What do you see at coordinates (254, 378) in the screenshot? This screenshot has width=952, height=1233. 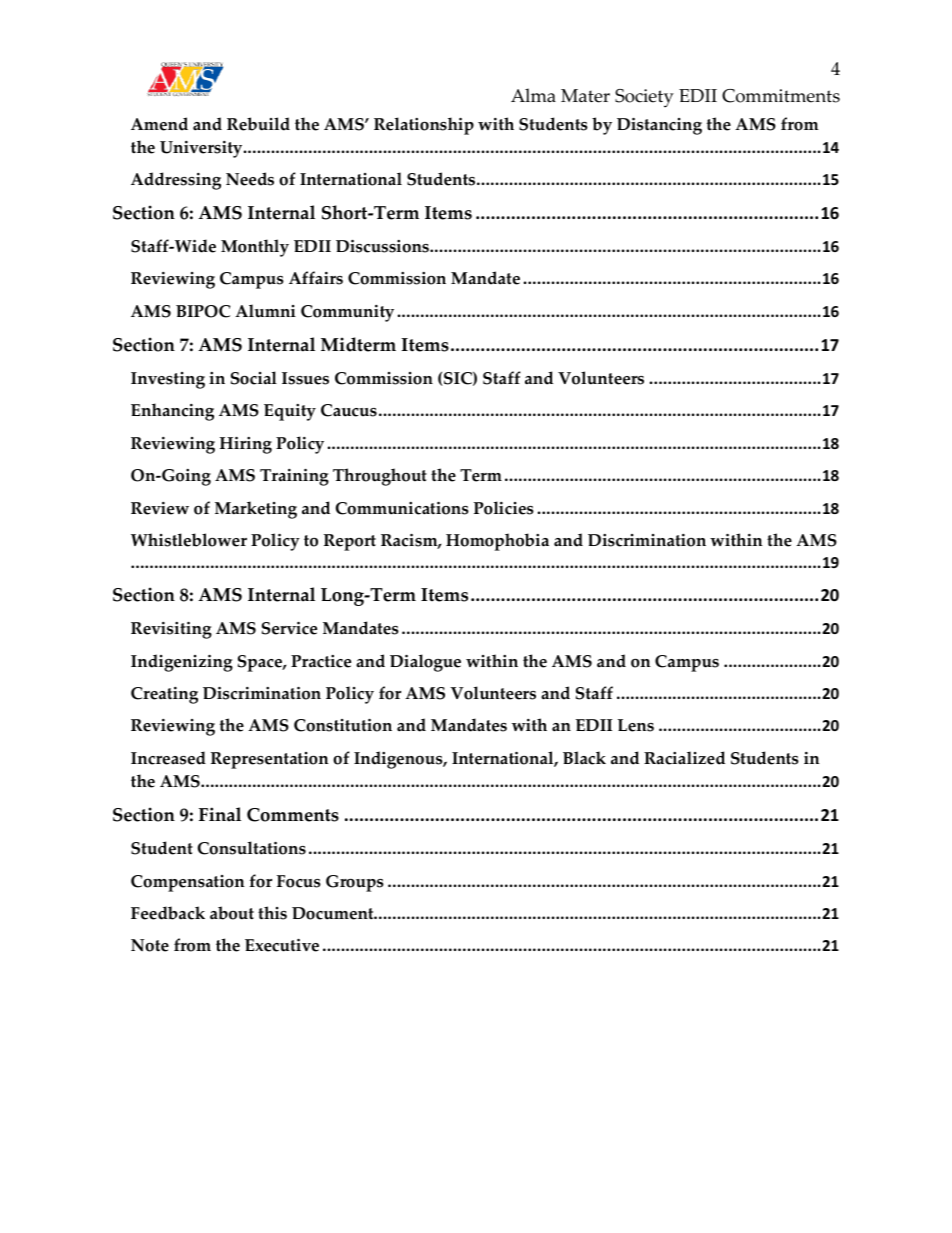 I see `Social` at bounding box center [254, 378].
